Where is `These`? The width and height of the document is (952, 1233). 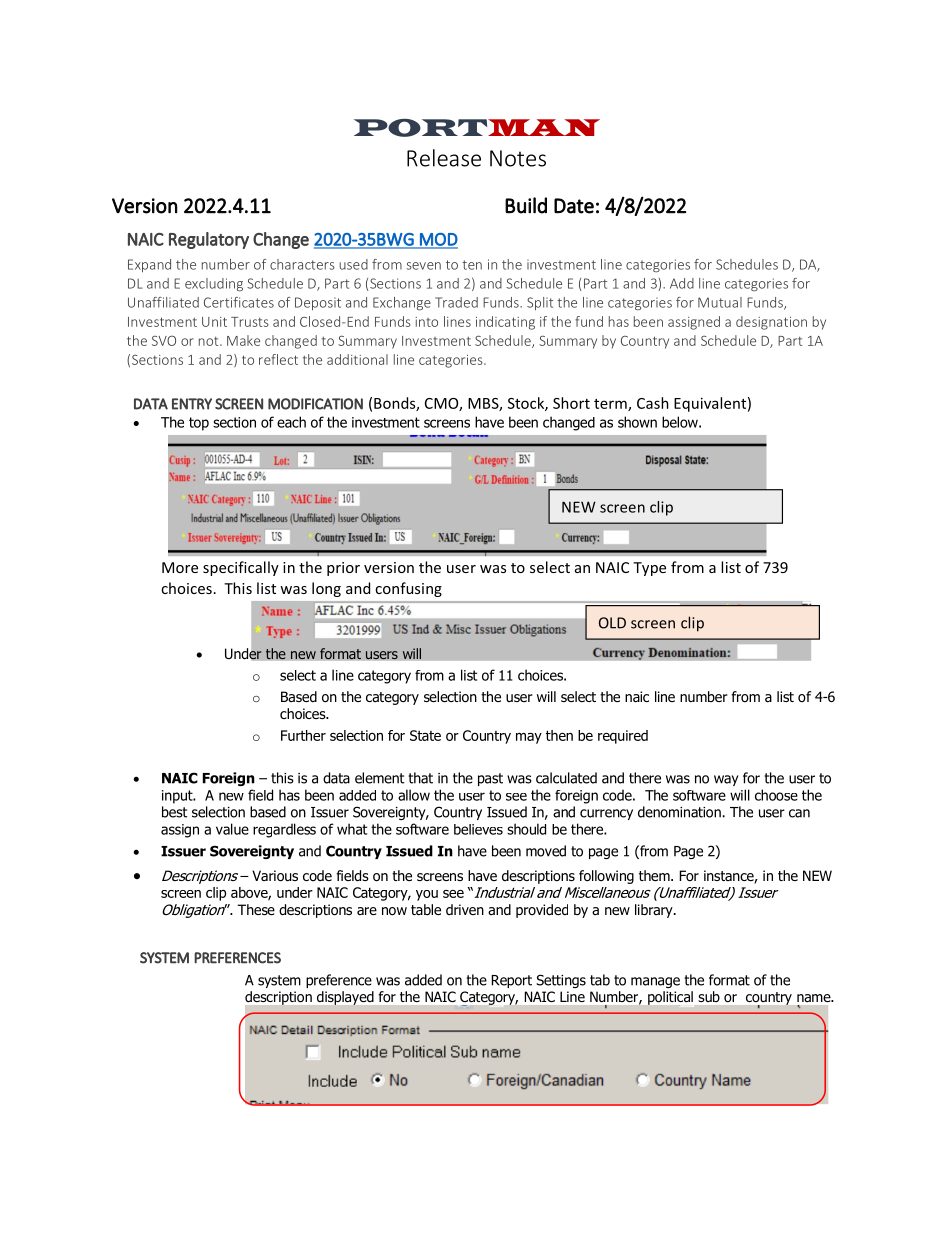 These is located at coordinates (256, 909).
